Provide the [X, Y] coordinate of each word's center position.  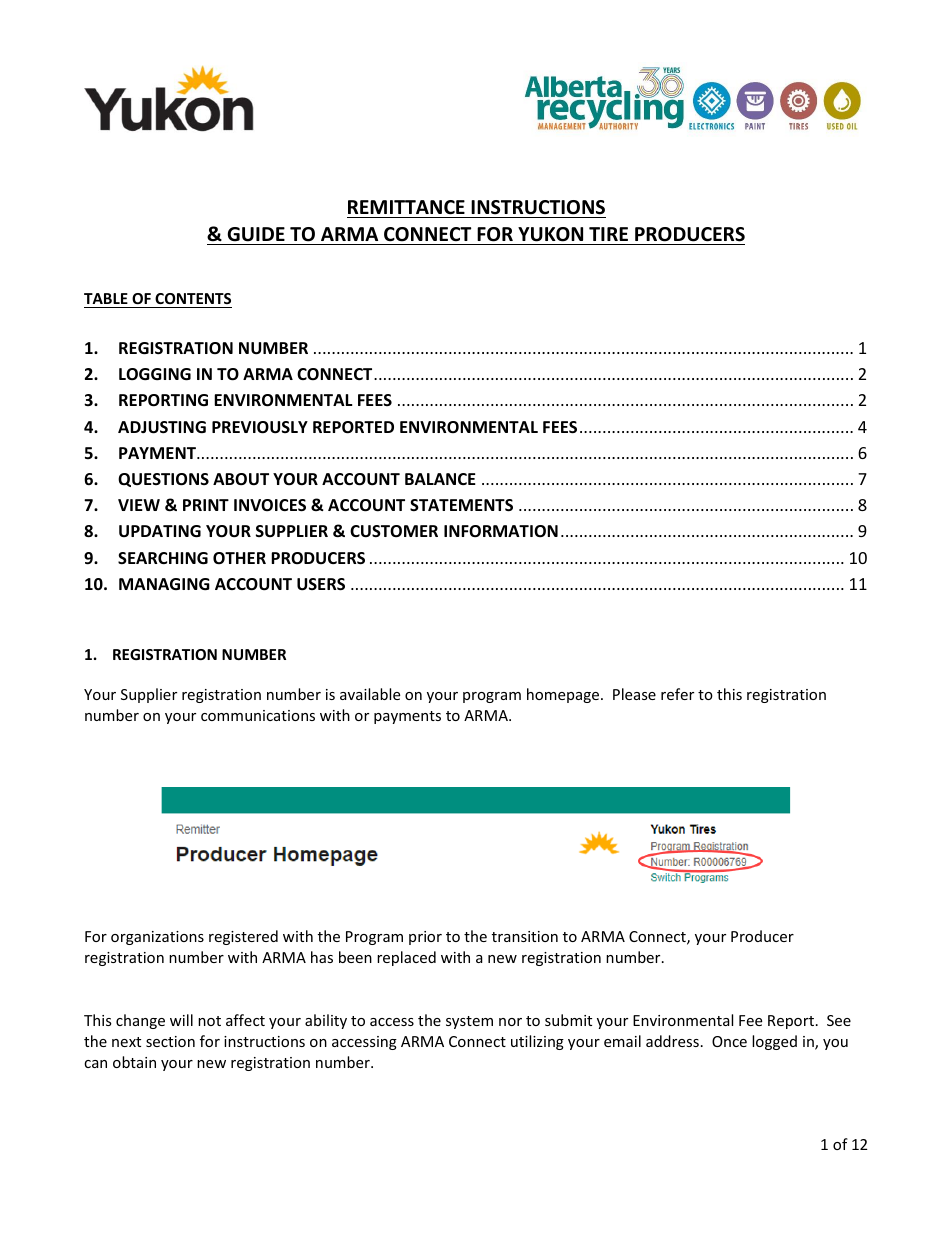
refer [677, 694]
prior [425, 938]
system [469, 1022]
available [370, 694]
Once [729, 1041]
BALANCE [440, 479]
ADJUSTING [162, 427]
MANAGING [164, 584]
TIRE [608, 234]
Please [634, 694]
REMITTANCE [406, 207]
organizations [157, 938]
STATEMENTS [461, 505]
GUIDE [256, 234]
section [170, 1041]
